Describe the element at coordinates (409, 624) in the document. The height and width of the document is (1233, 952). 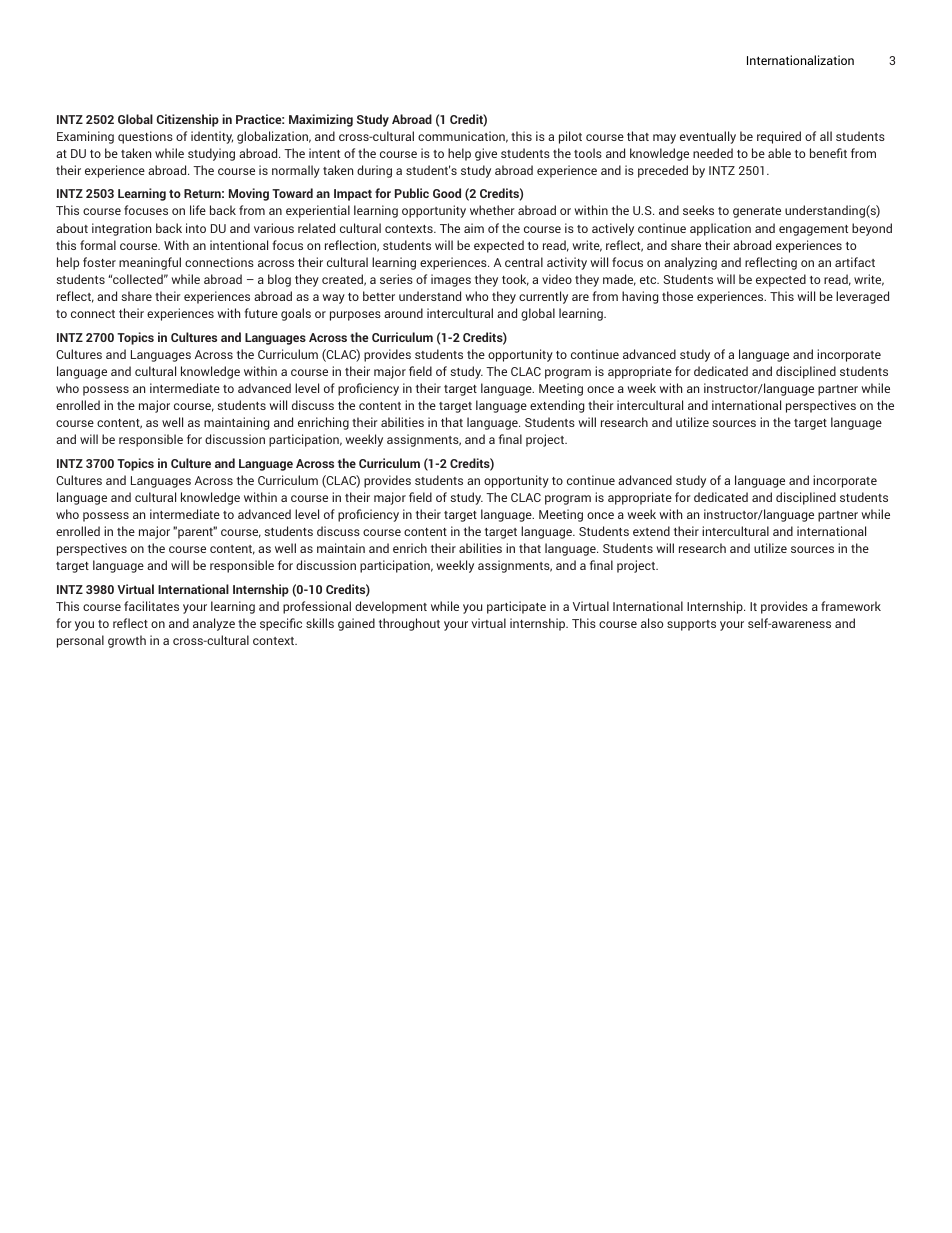
I see `throughout` at that location.
